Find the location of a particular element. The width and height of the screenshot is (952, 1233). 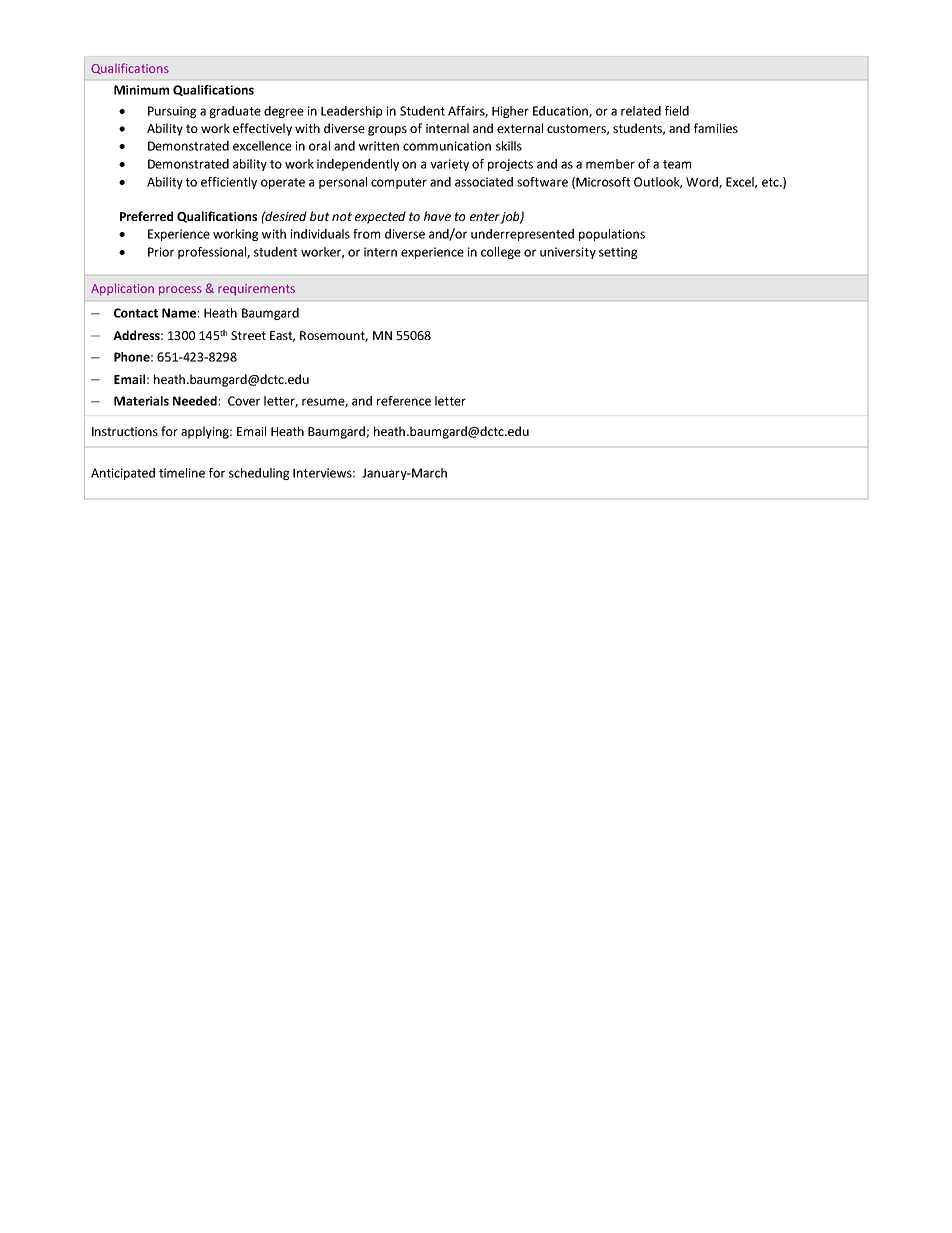

Name is located at coordinates (179, 313).
